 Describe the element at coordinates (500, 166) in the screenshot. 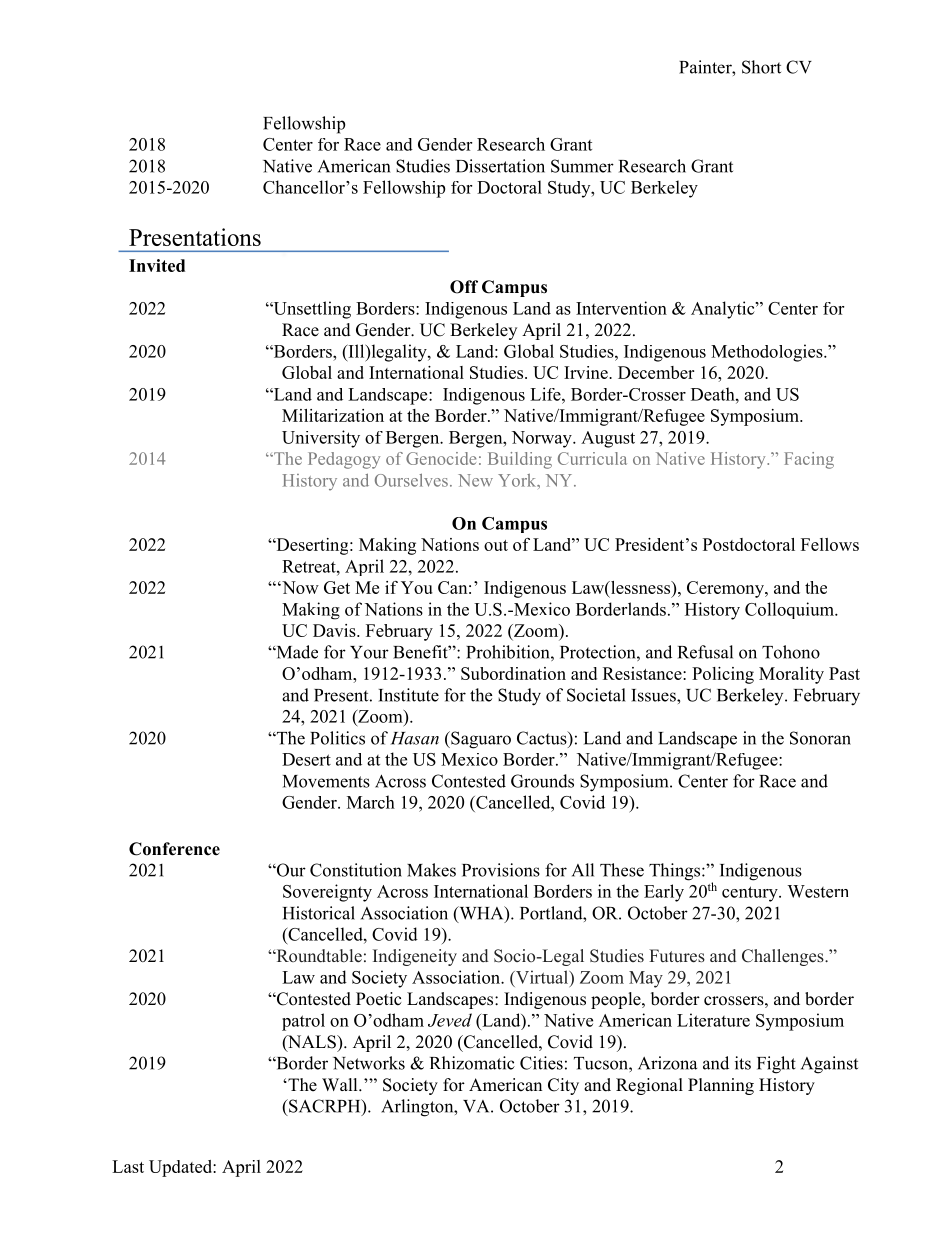

I see `Dissertation` at that location.
